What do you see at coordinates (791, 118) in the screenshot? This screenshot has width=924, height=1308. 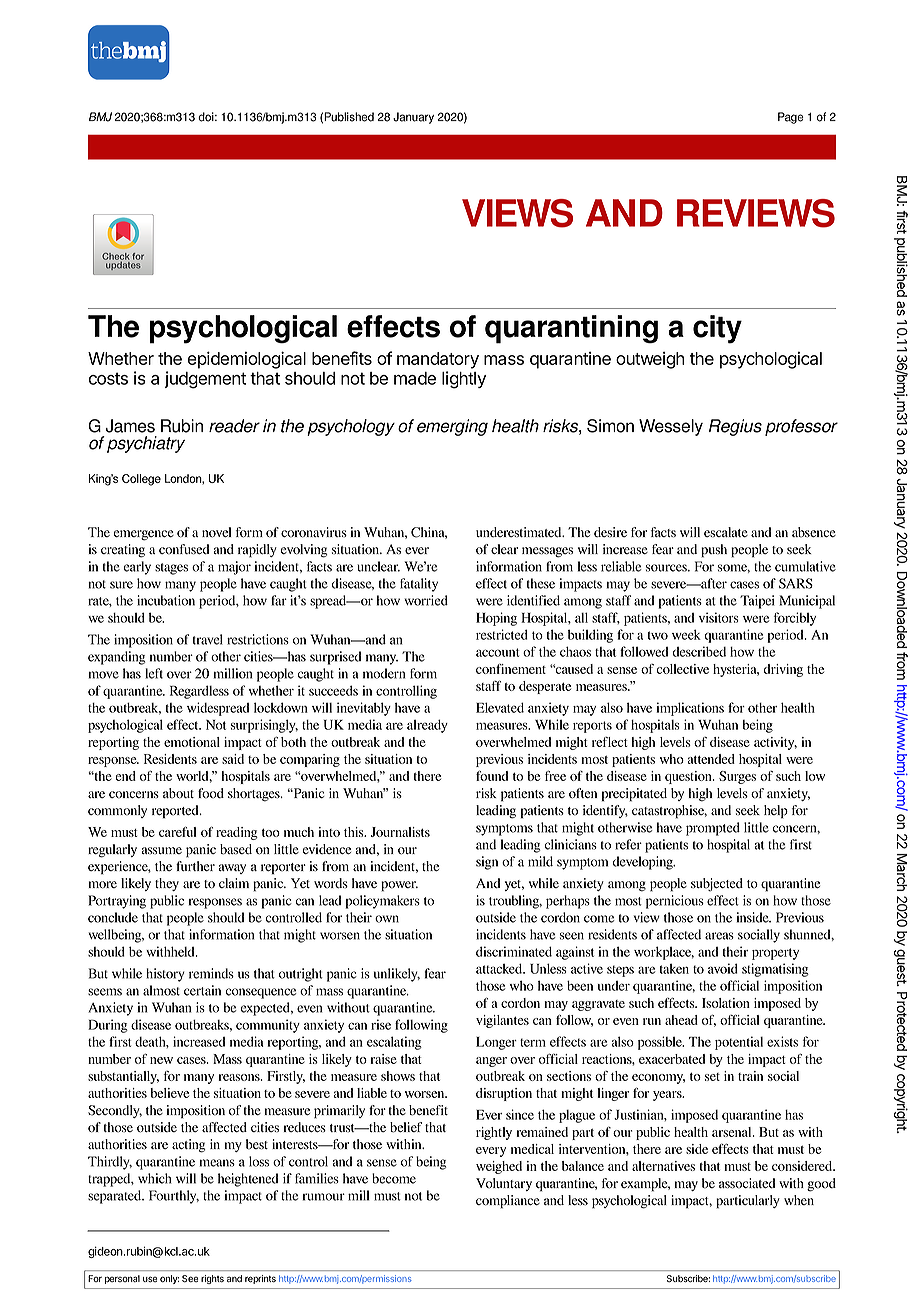 I see `Page` at bounding box center [791, 118].
